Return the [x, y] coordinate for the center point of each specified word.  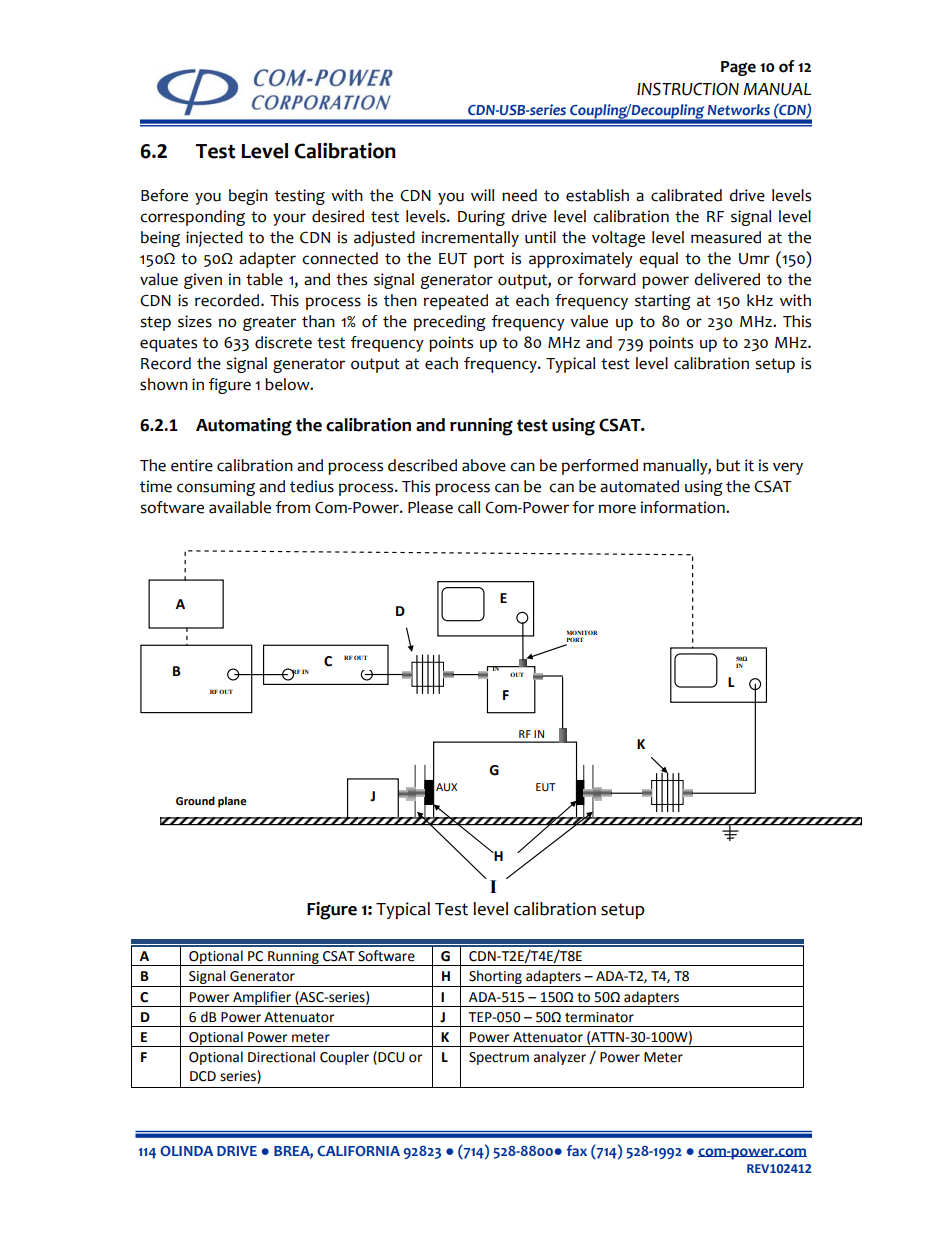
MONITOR [582, 634]
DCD [203, 1076]
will [482, 195]
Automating [244, 427]
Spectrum [499, 1058]
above [484, 465]
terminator [599, 1017]
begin [248, 197]
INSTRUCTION [688, 89]
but [728, 465]
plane [232, 802]
